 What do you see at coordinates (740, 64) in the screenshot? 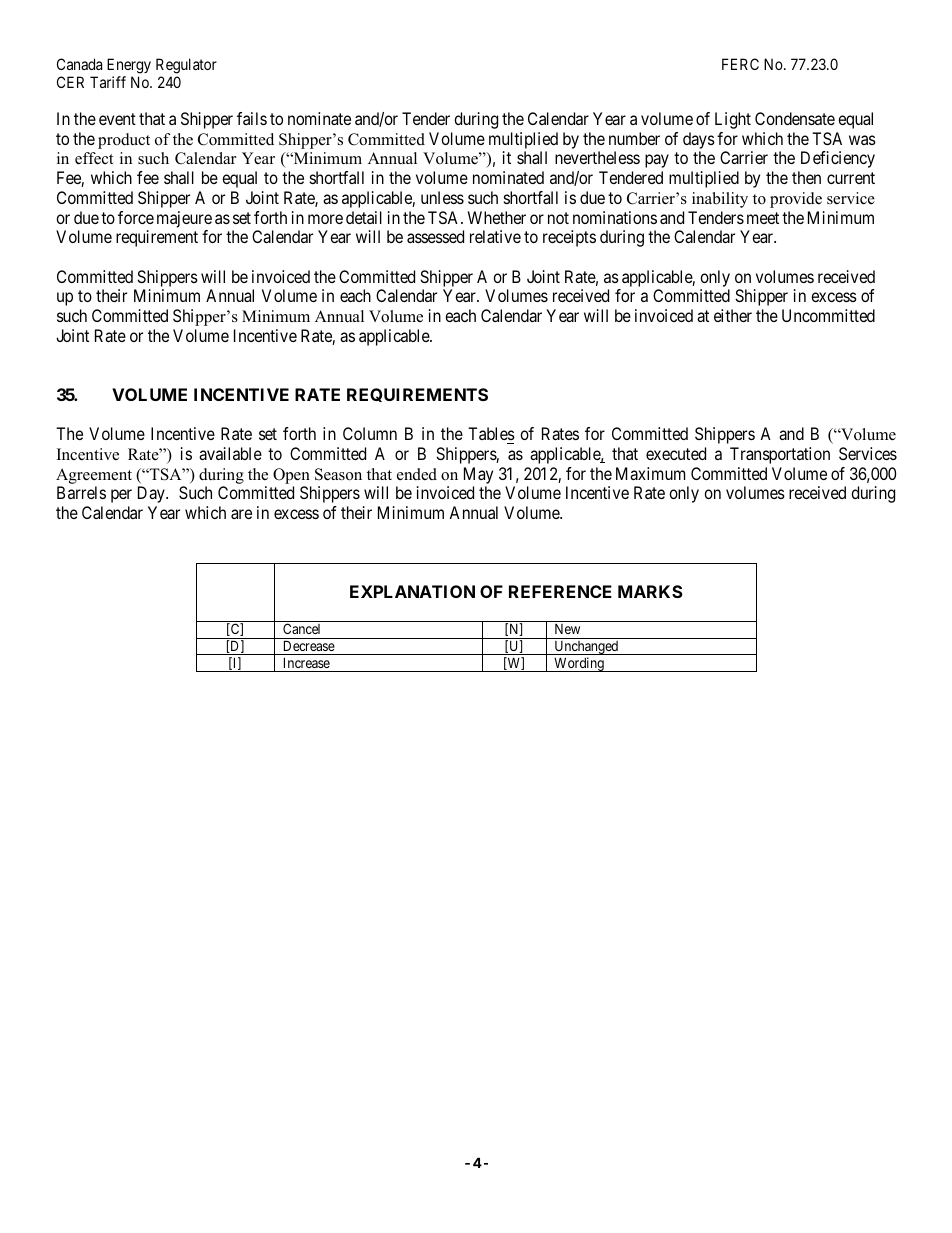
I see `FERC` at bounding box center [740, 64].
